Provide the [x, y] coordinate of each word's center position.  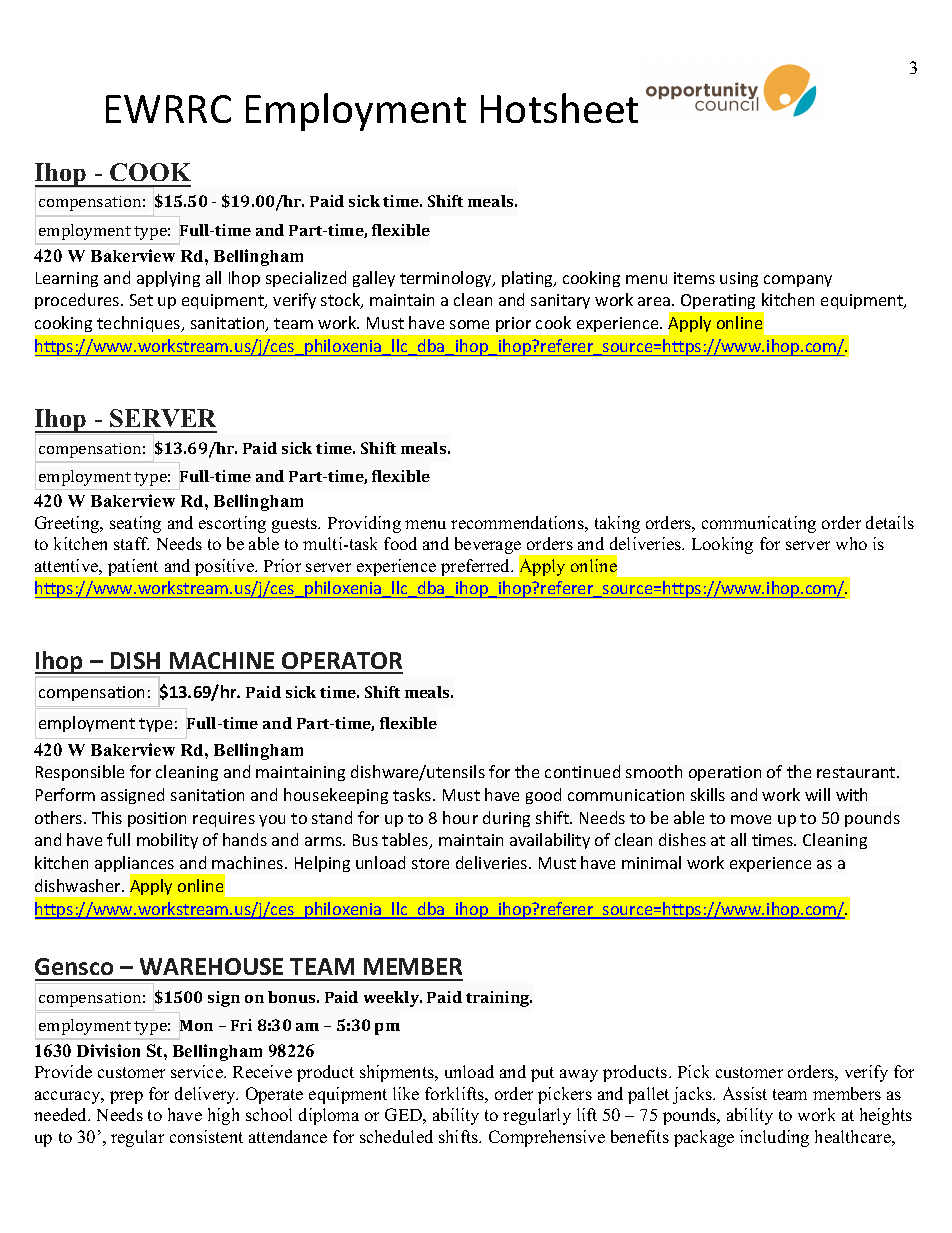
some [469, 324]
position [157, 819]
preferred [477, 567]
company [798, 281]
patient [133, 567]
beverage [489, 547]
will [817, 794]
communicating [759, 524]
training [499, 999]
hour [460, 817]
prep [126, 1097]
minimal [651, 862]
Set [141, 300]
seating [135, 524]
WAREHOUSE [211, 966]
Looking [722, 545]
